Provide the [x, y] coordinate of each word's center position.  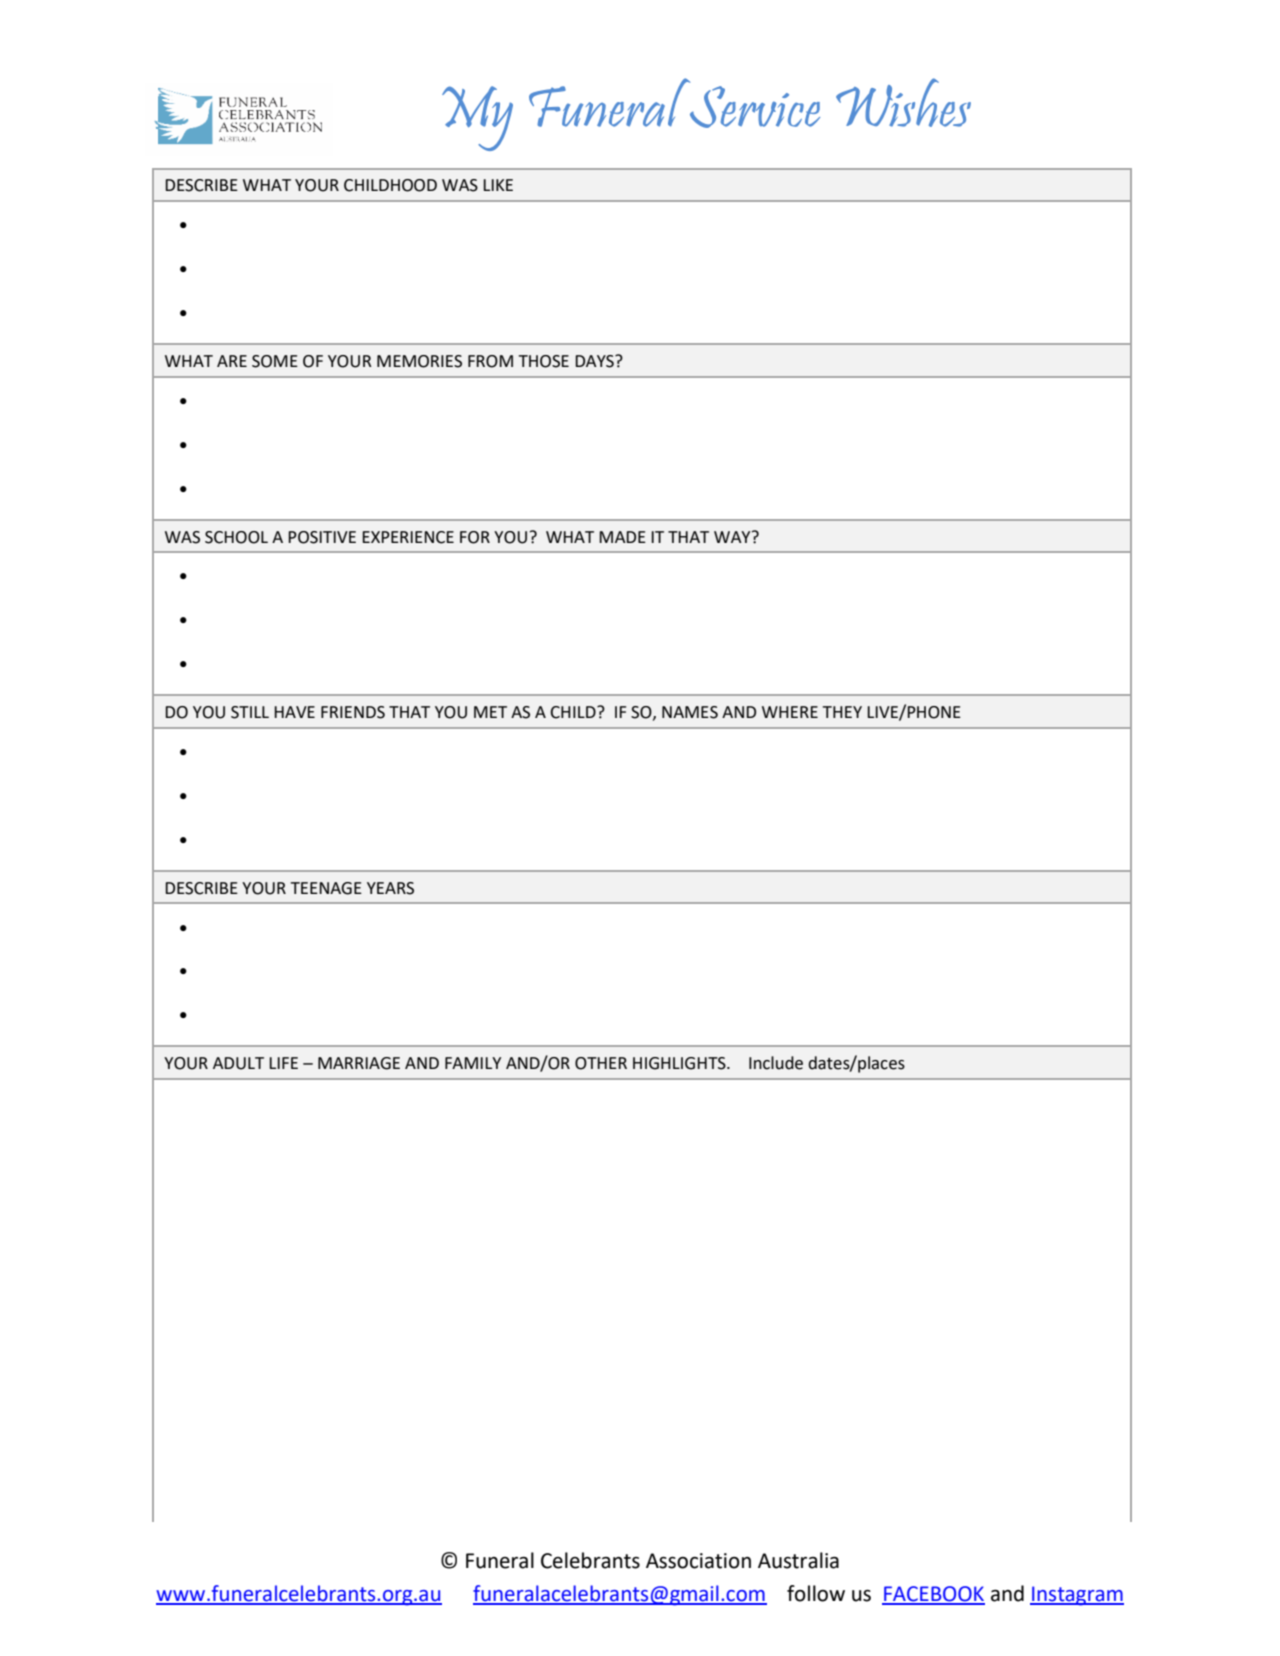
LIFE [283, 1063]
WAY [733, 537]
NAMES [690, 712]
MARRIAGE [359, 1063]
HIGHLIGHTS [680, 1063]
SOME [275, 361]
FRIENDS [353, 712]
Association [698, 1561]
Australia [798, 1560]
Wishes [903, 102]
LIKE [498, 185]
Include [776, 1063]
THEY [842, 712]
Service [755, 107]
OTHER [601, 1063]
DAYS [595, 361]
